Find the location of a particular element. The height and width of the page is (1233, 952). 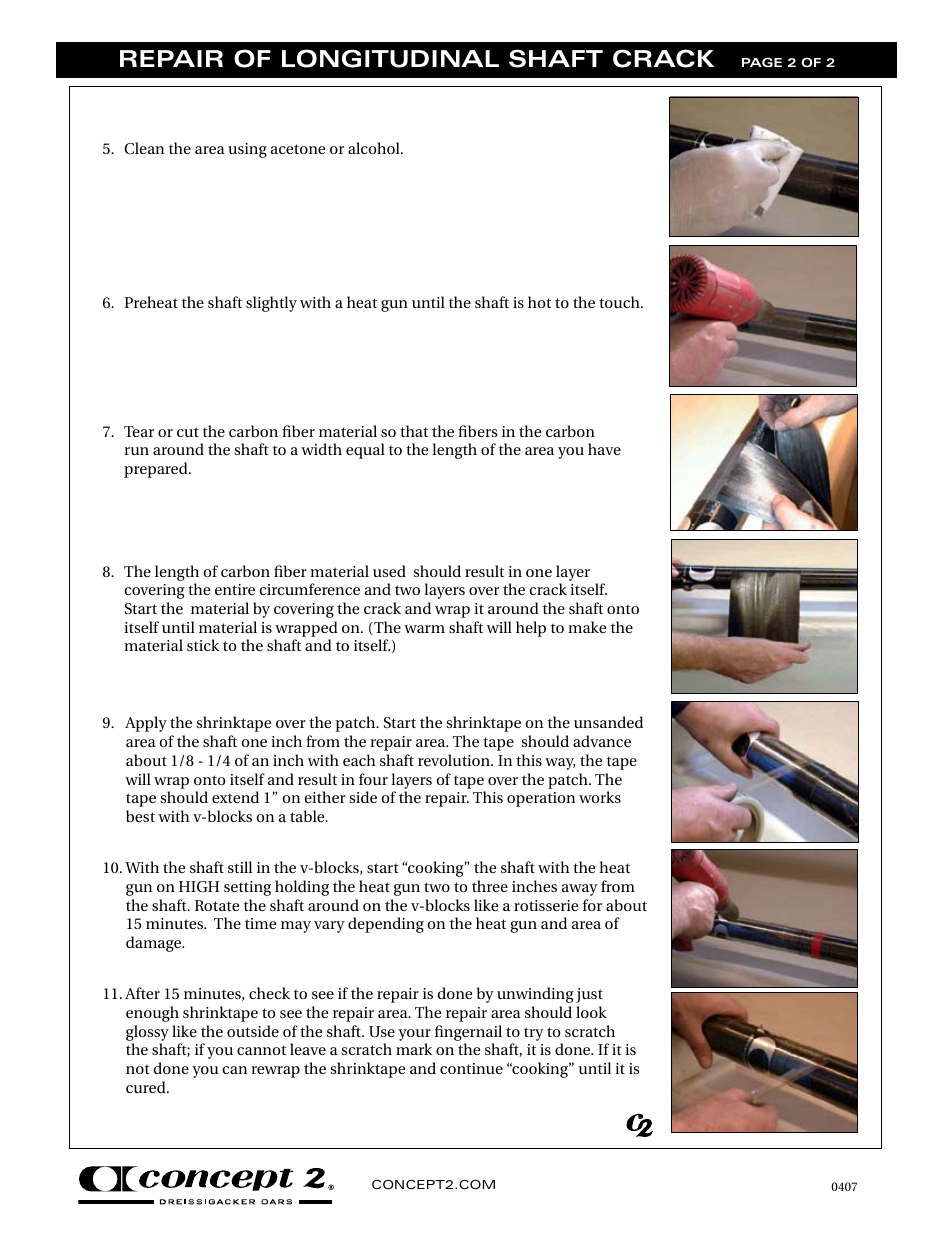

using is located at coordinates (247, 150).
